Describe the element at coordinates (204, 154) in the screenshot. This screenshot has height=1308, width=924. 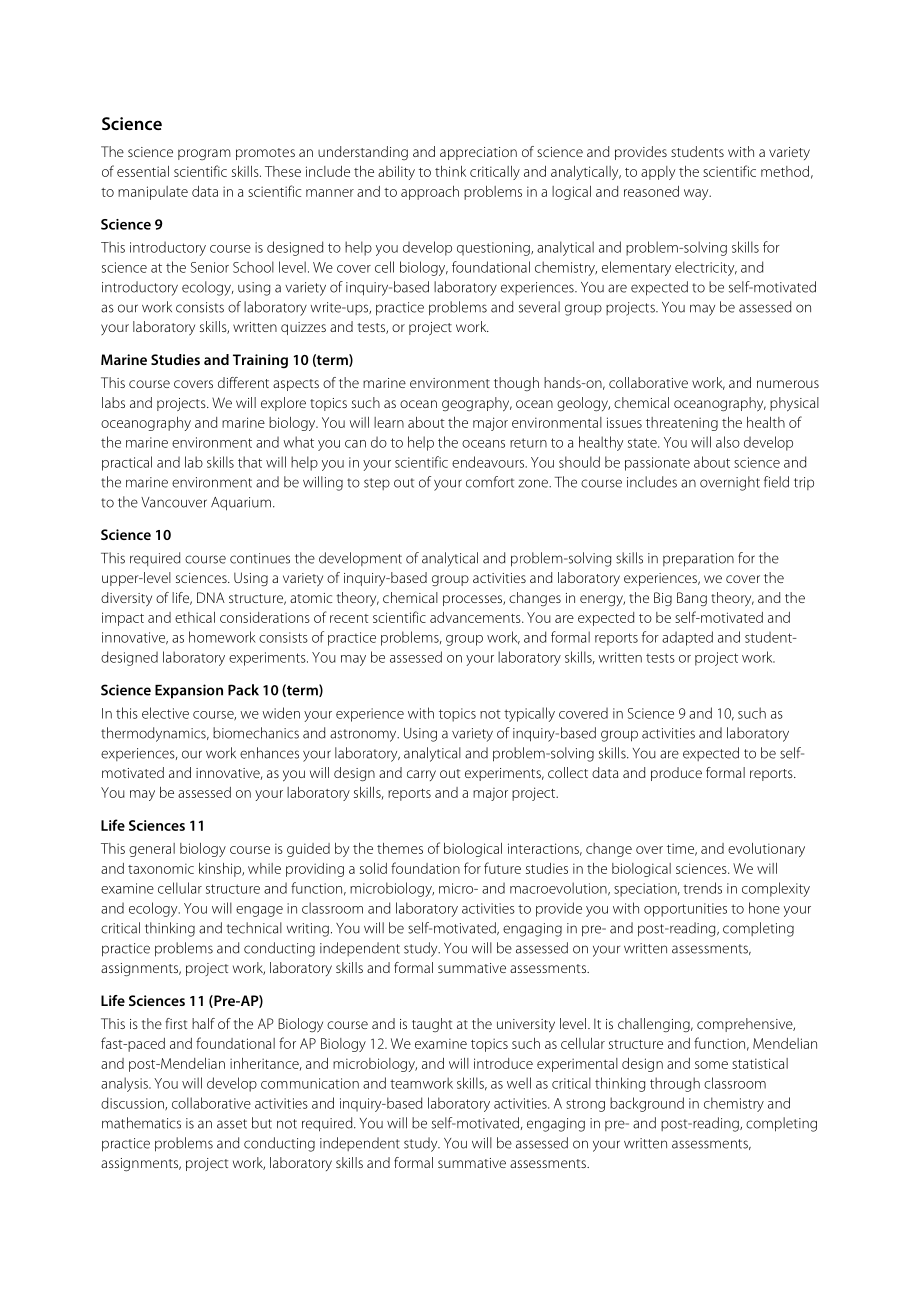
I see `program` at that location.
